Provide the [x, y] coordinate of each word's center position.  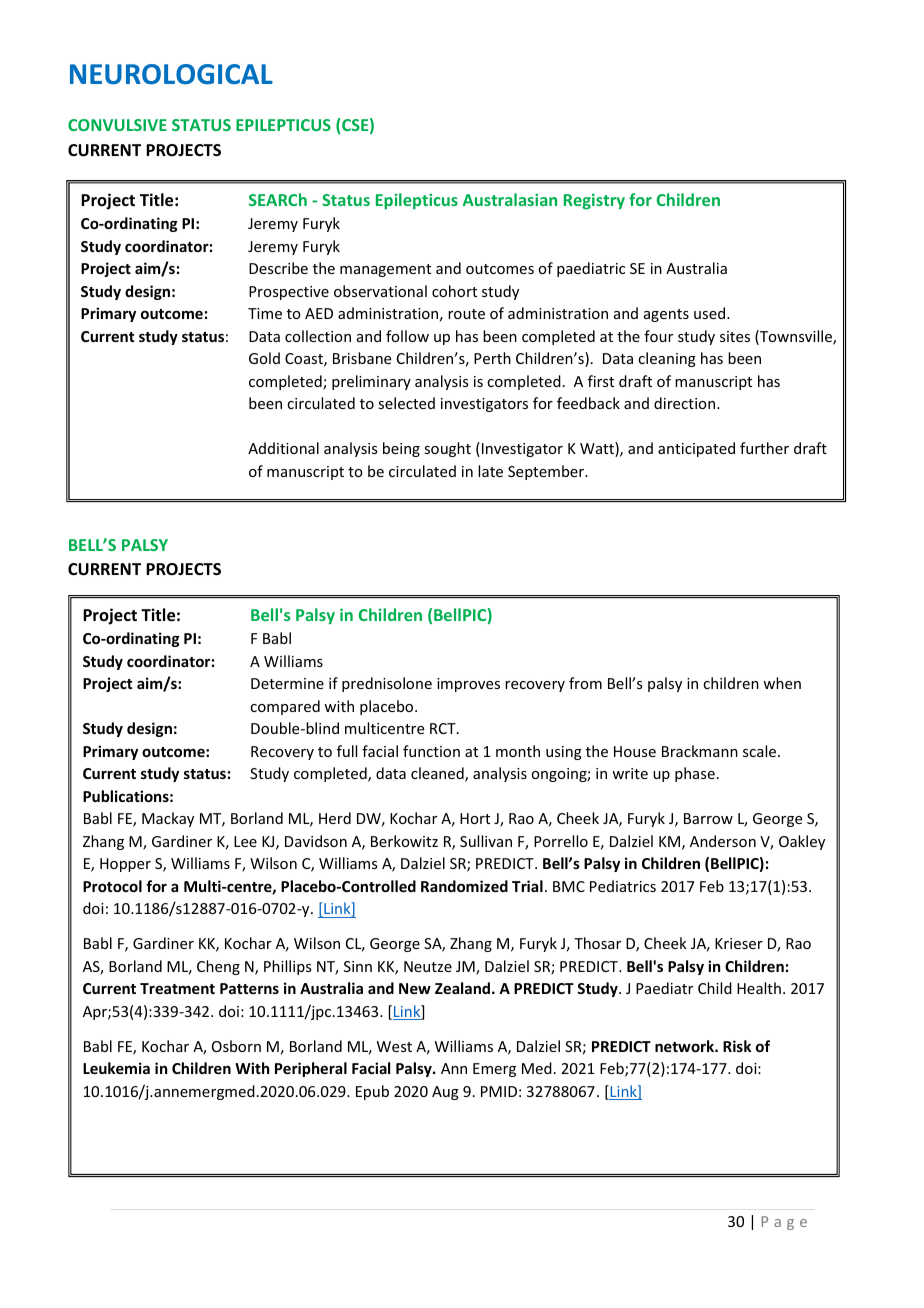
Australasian [510, 199]
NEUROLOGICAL [171, 74]
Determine [287, 683]
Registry [594, 201]
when [782, 683]
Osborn [236, 1046]
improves [468, 685]
